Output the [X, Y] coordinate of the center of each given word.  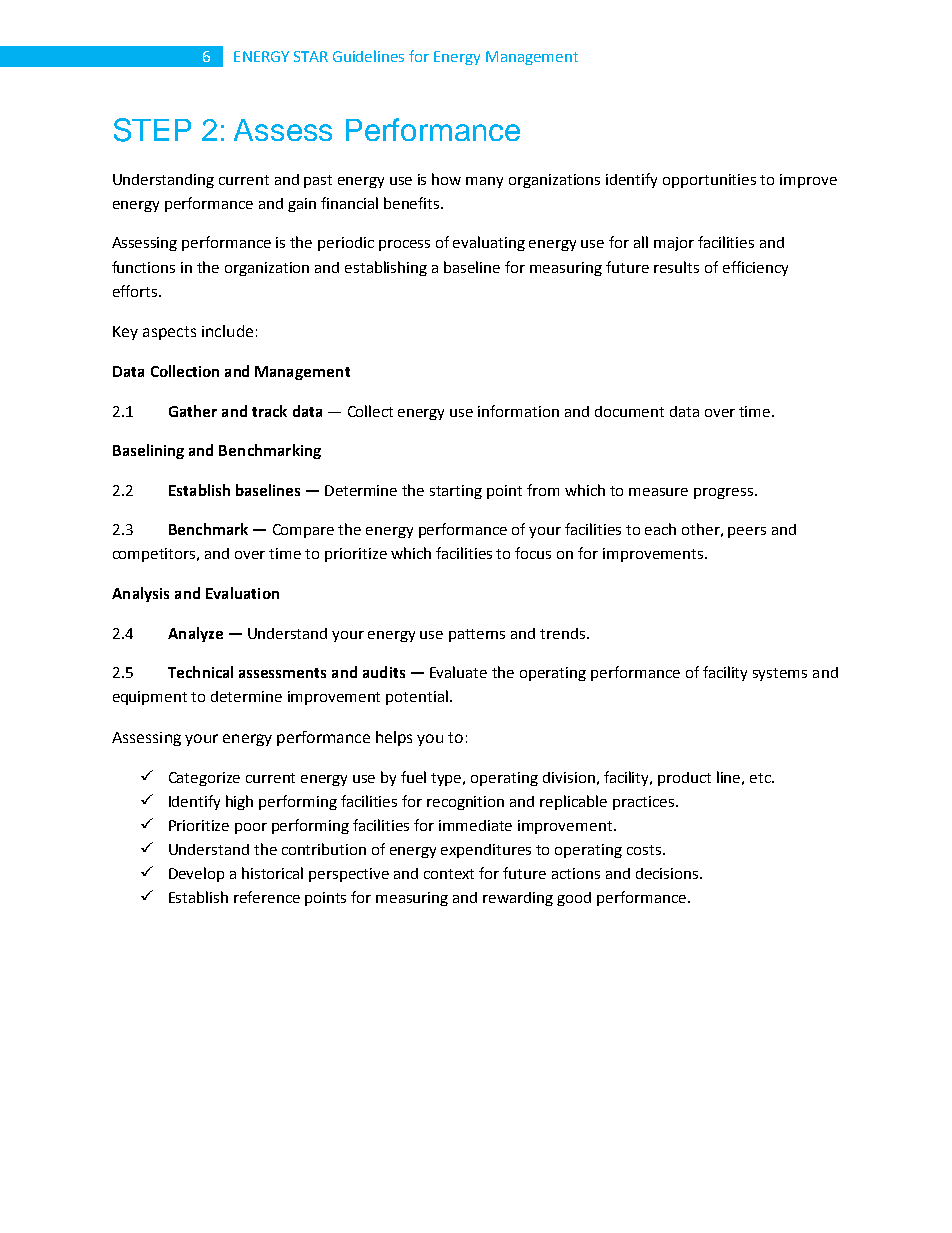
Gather [193, 411]
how [446, 179]
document [629, 411]
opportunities [709, 181]
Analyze [195, 634]
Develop [196, 874]
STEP [152, 130]
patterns [477, 635]
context [449, 874]
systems [780, 674]
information [518, 411]
